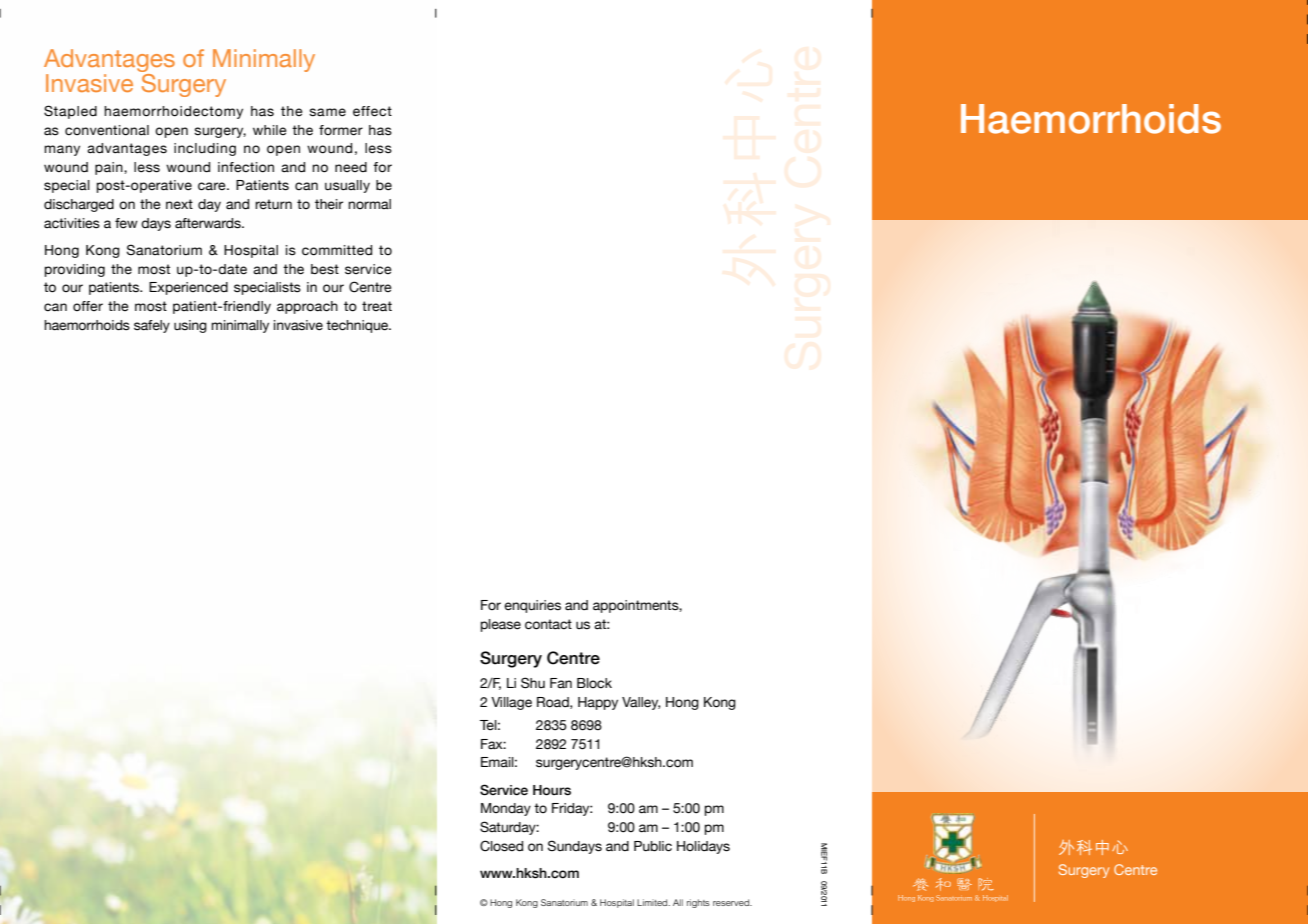  Describe the element at coordinates (377, 306) in the image. I see `treat` at that location.
